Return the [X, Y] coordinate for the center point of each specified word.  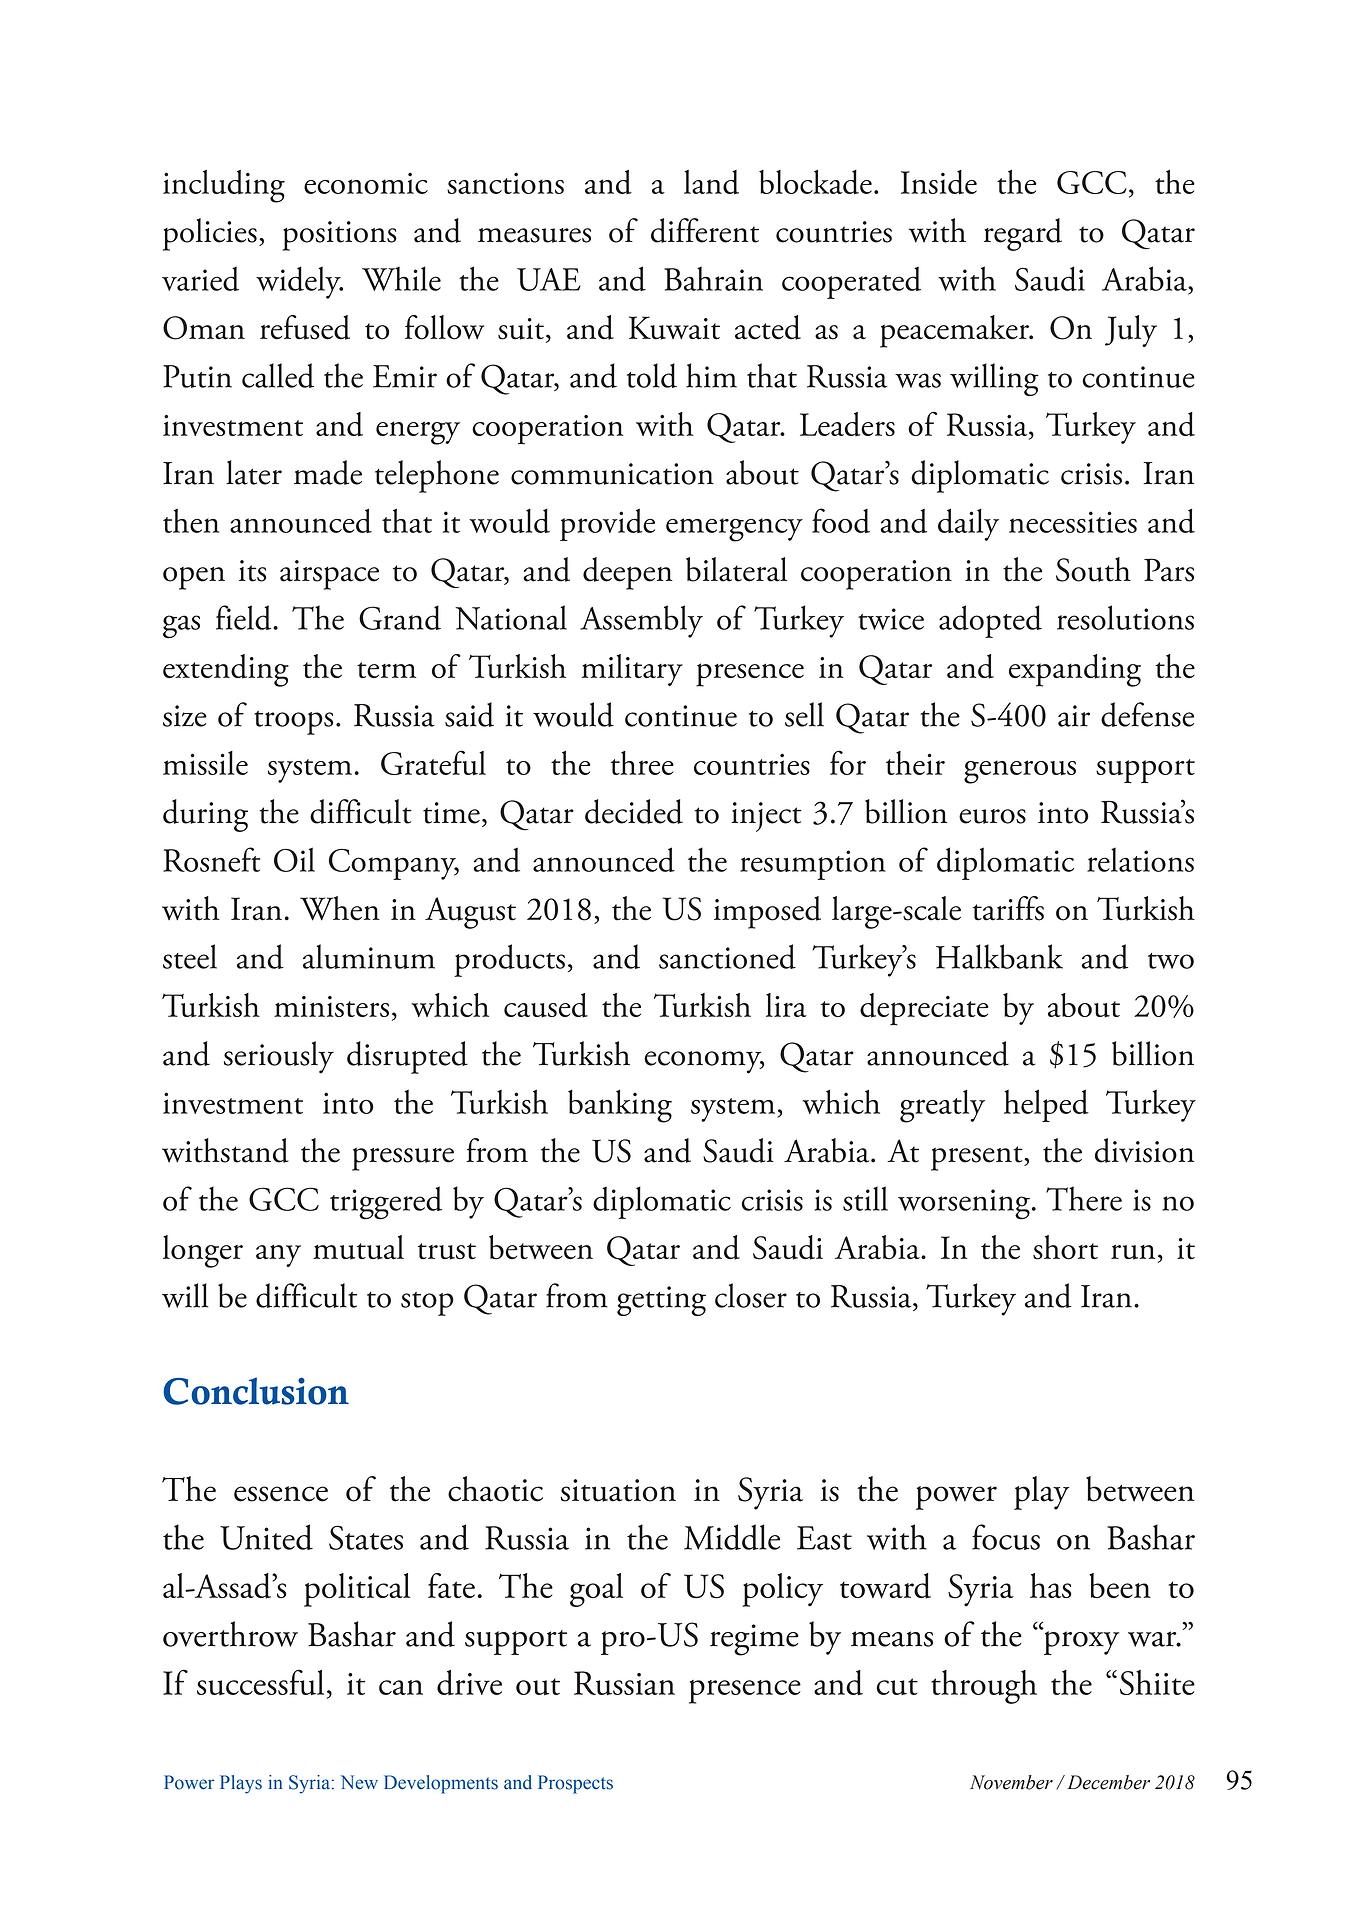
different [705, 230]
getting [661, 1301]
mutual [358, 1247]
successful [260, 1682]
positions [340, 236]
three [642, 763]
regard [1023, 234]
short [1065, 1247]
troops [293, 723]
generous [1020, 772]
